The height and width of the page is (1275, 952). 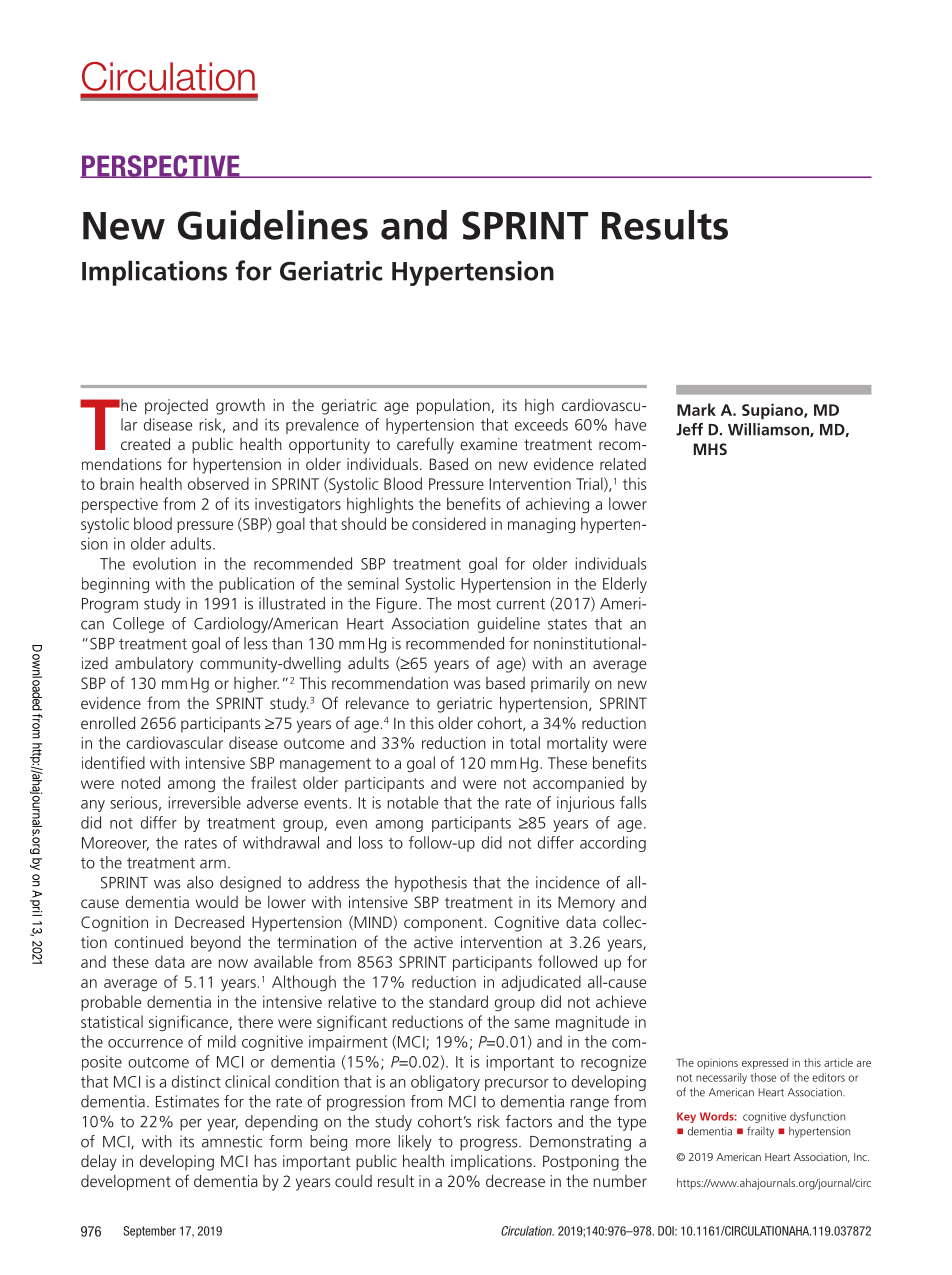 I want to click on examine, so click(x=488, y=444).
